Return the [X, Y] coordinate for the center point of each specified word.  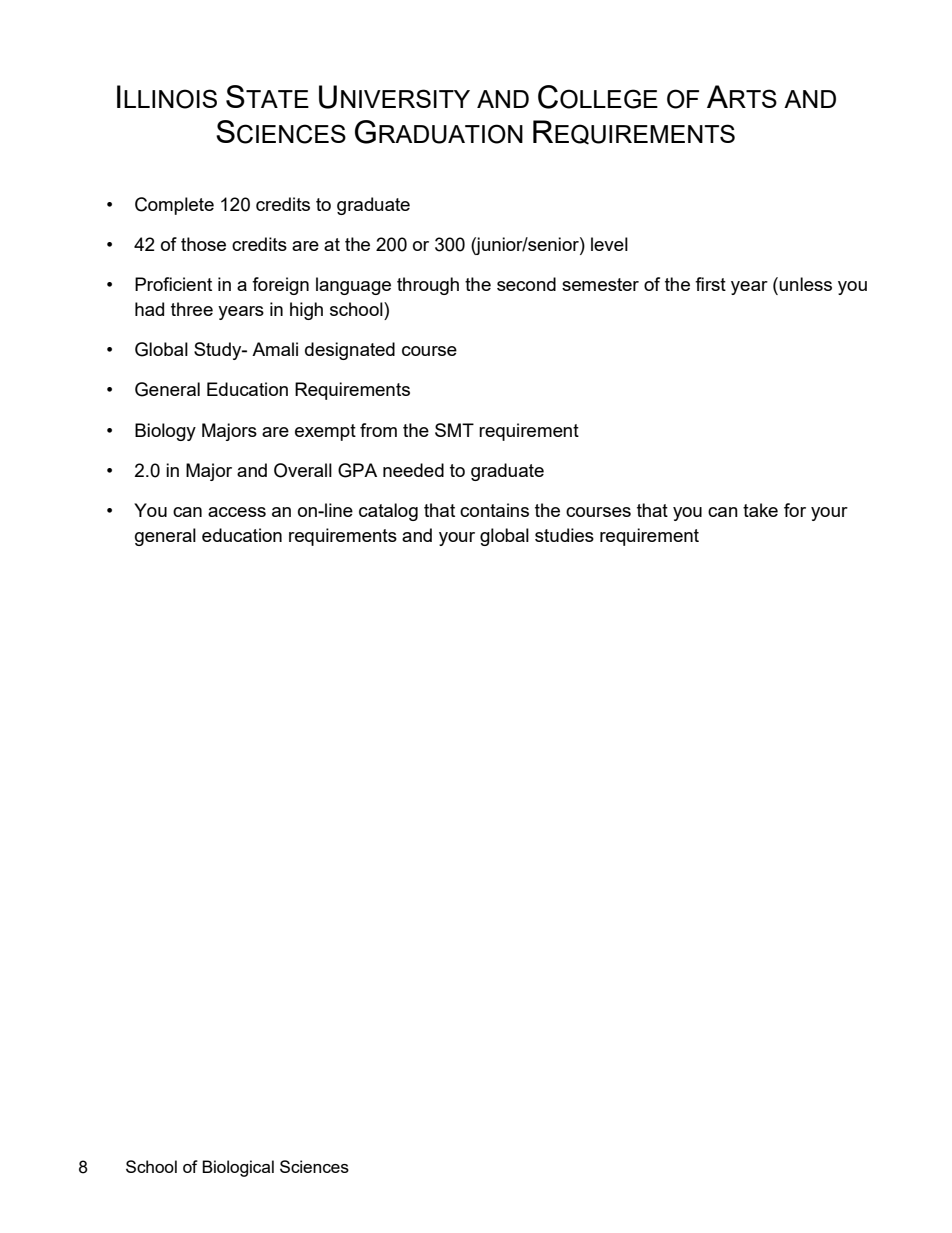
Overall [303, 470]
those [203, 244]
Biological [238, 1168]
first [710, 284]
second [526, 284]
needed [413, 470]
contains [494, 510]
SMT [454, 430]
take [760, 510]
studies [564, 535]
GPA [357, 470]
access [237, 512]
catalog [388, 512]
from [378, 430]
